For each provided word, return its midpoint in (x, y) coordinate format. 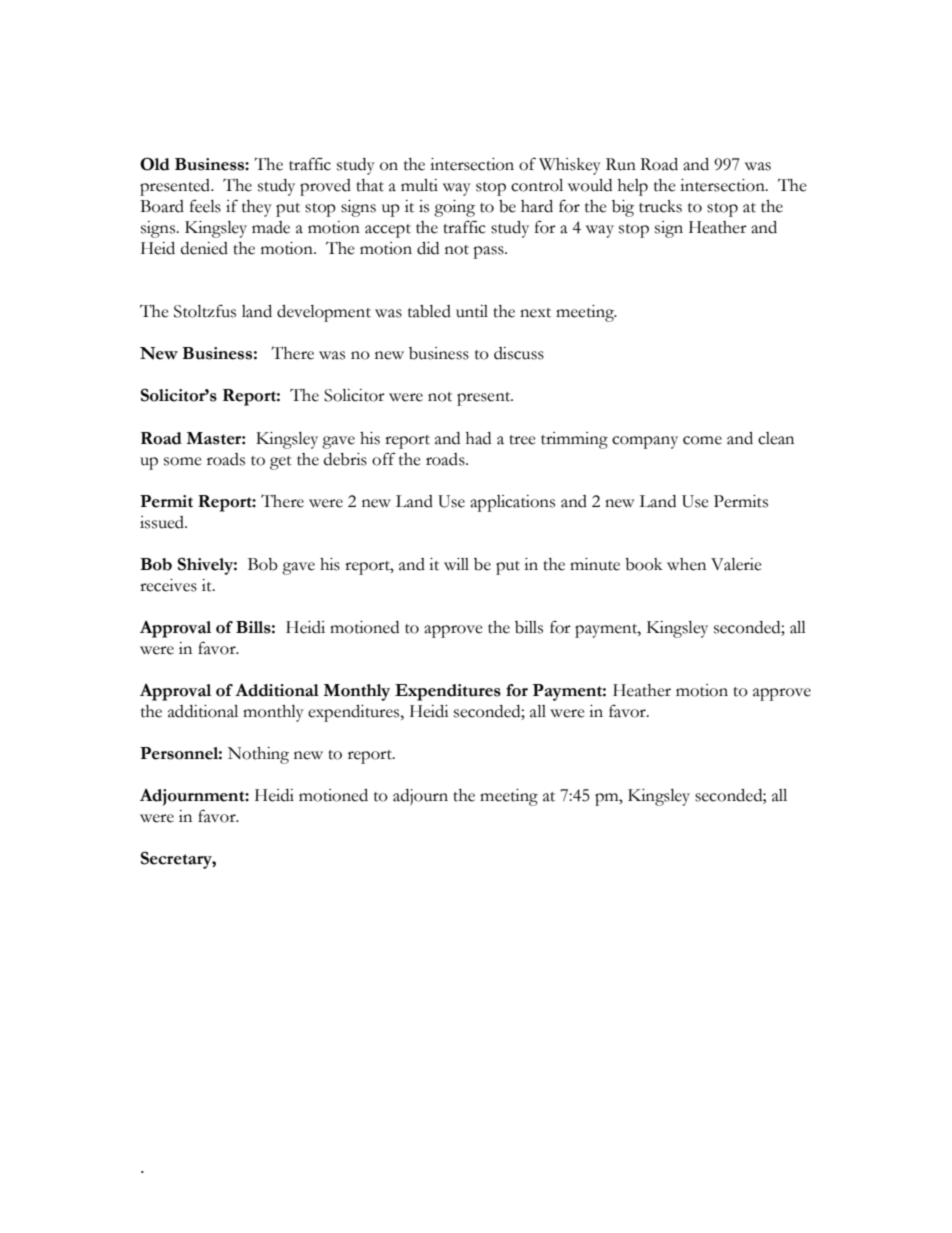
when (686, 564)
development (324, 313)
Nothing (258, 755)
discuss (519, 353)
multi (419, 185)
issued (163, 522)
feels (205, 206)
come (702, 440)
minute (595, 564)
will (456, 564)
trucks (660, 206)
